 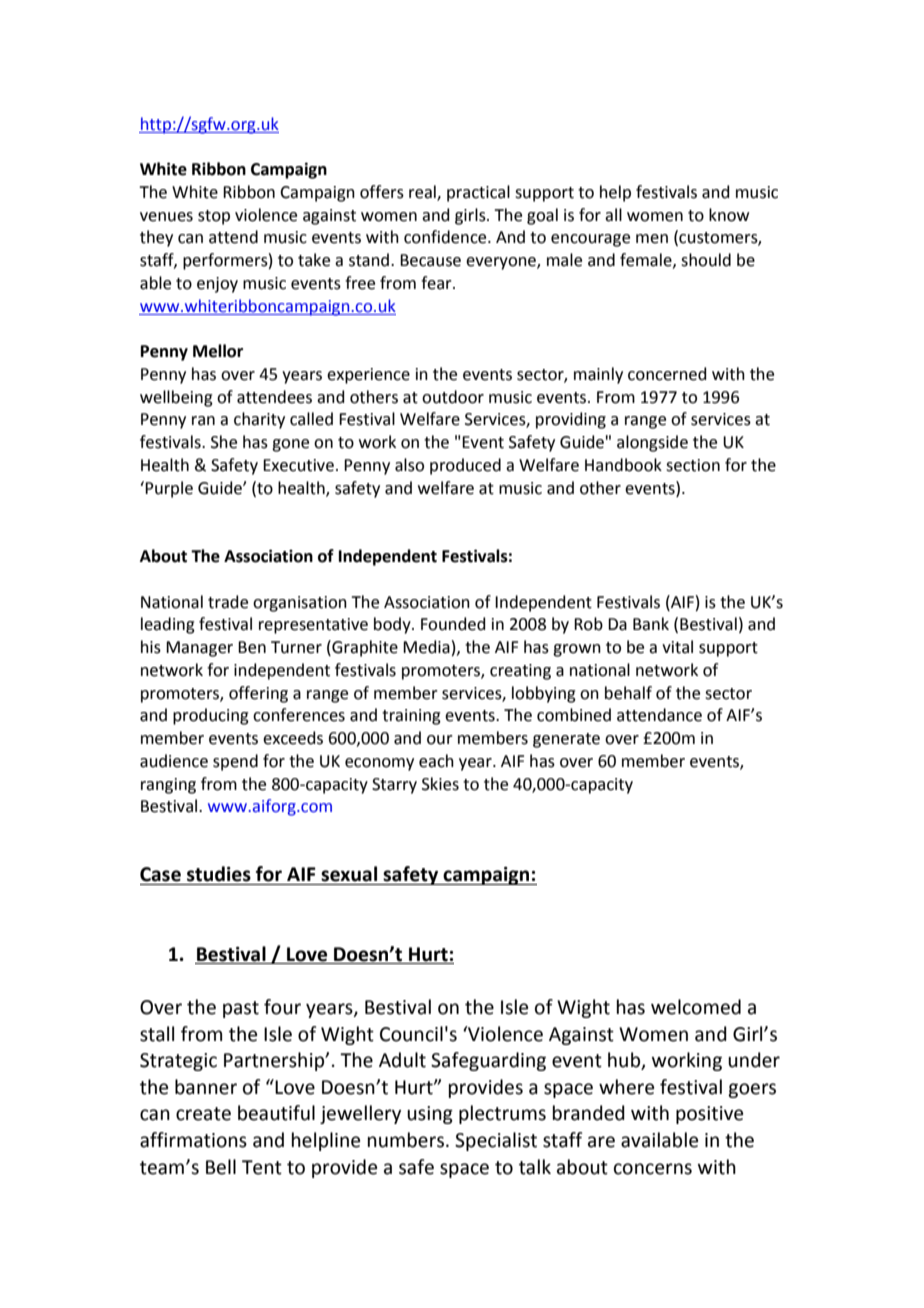 What do you see at coordinates (430, 1115) in the screenshot?
I see `using` at bounding box center [430, 1115].
